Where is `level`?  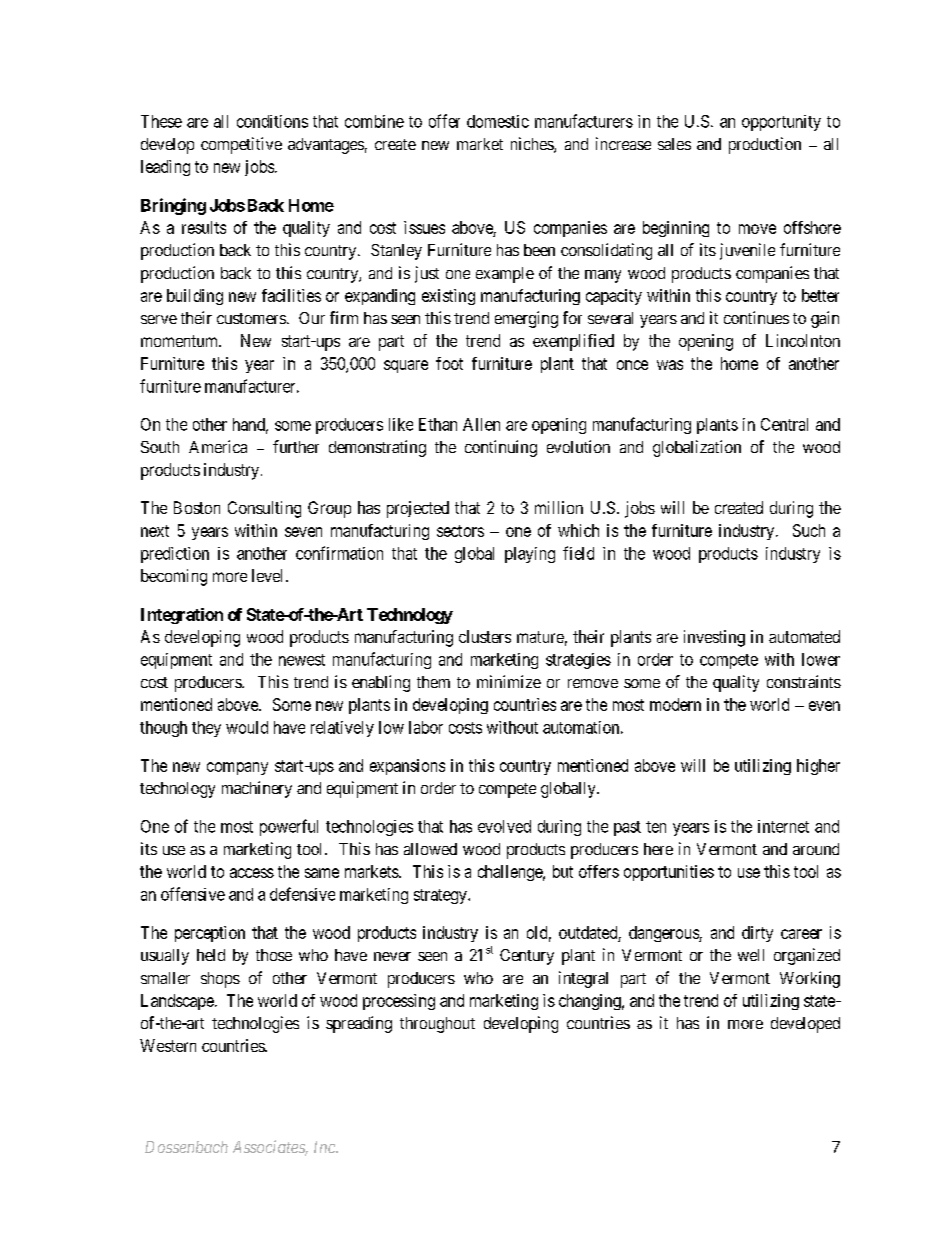
level is located at coordinates (269, 575).
